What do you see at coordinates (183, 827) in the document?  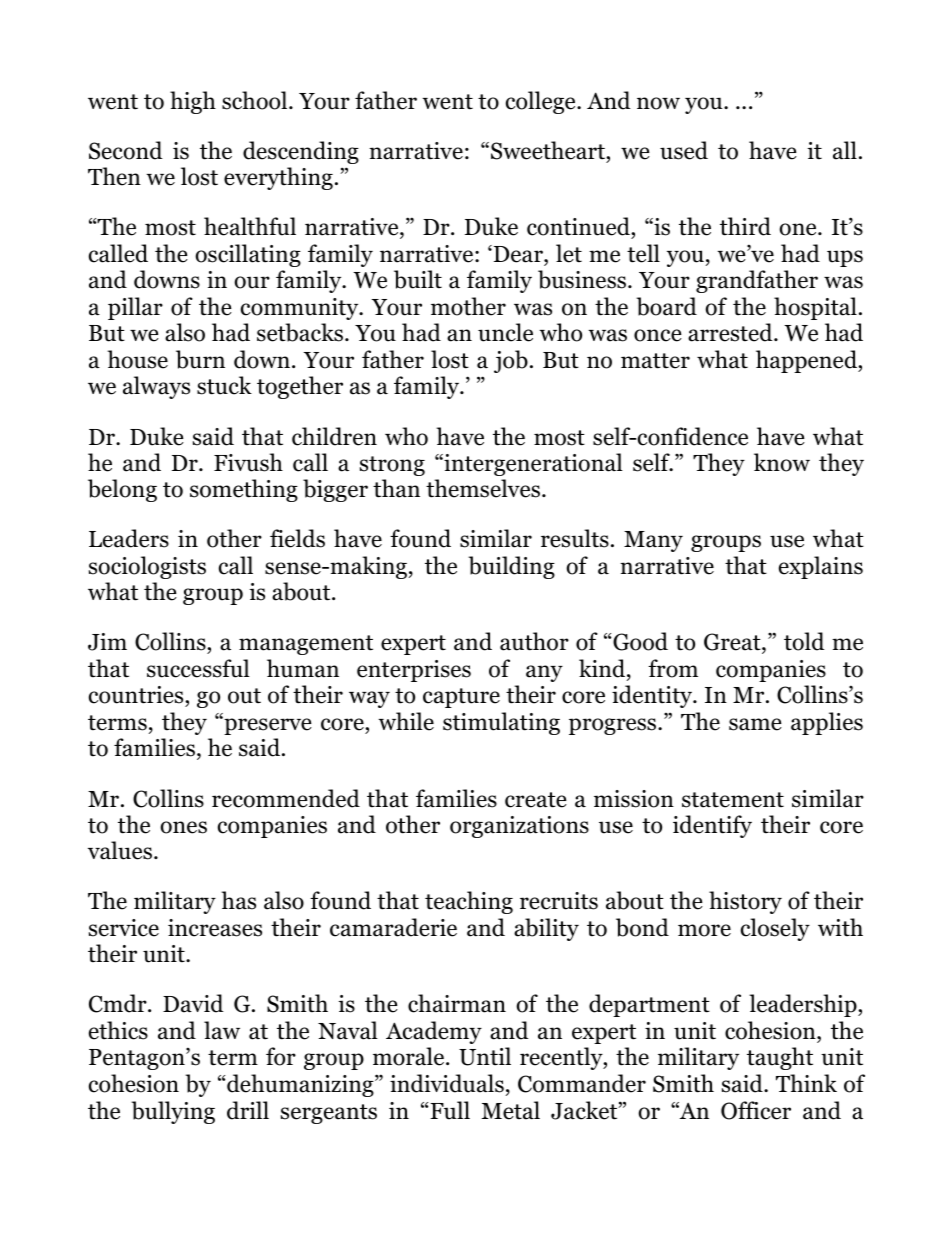 I see `ones` at bounding box center [183, 827].
